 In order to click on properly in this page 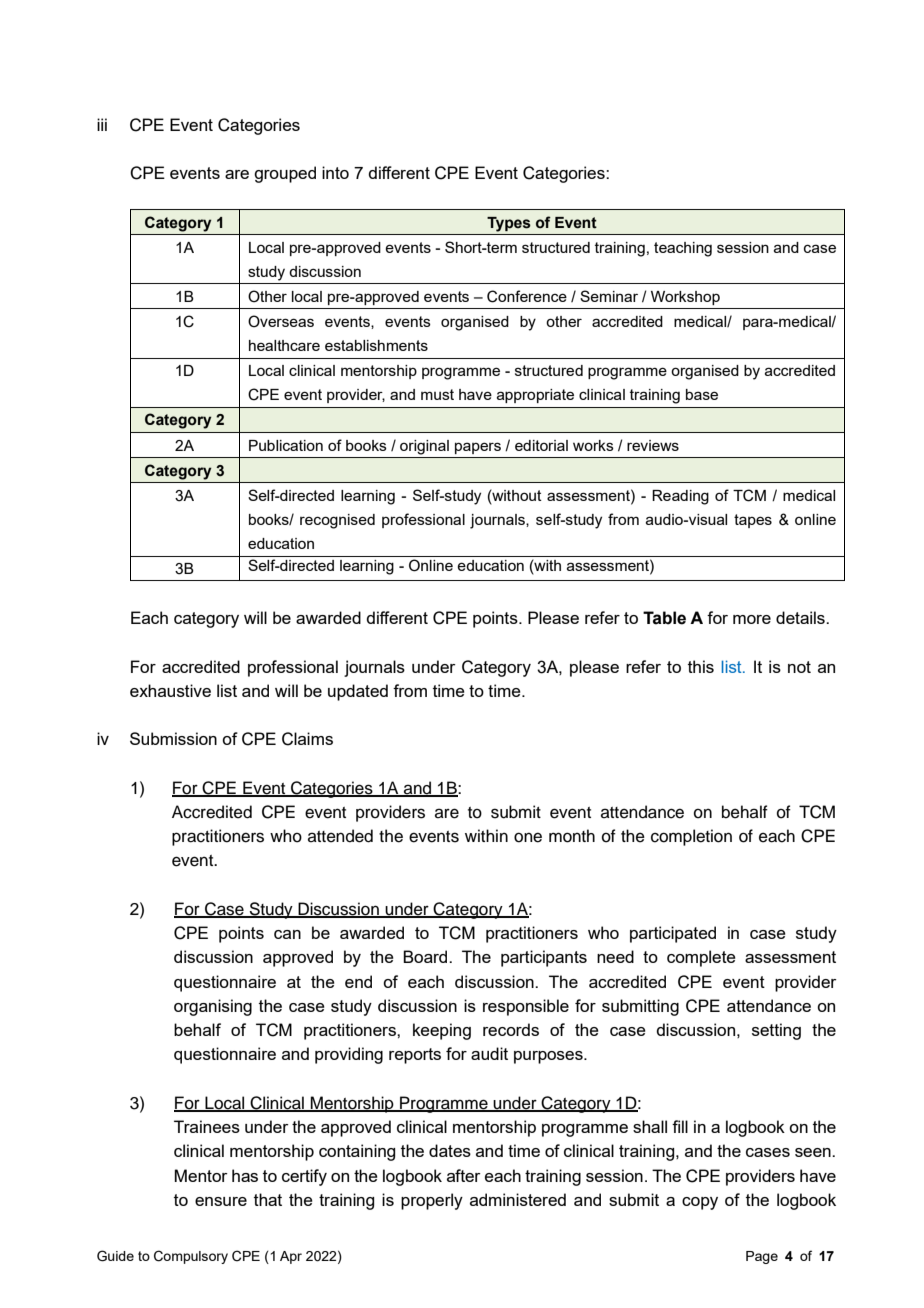, I will do `click(432, 1201)`.
